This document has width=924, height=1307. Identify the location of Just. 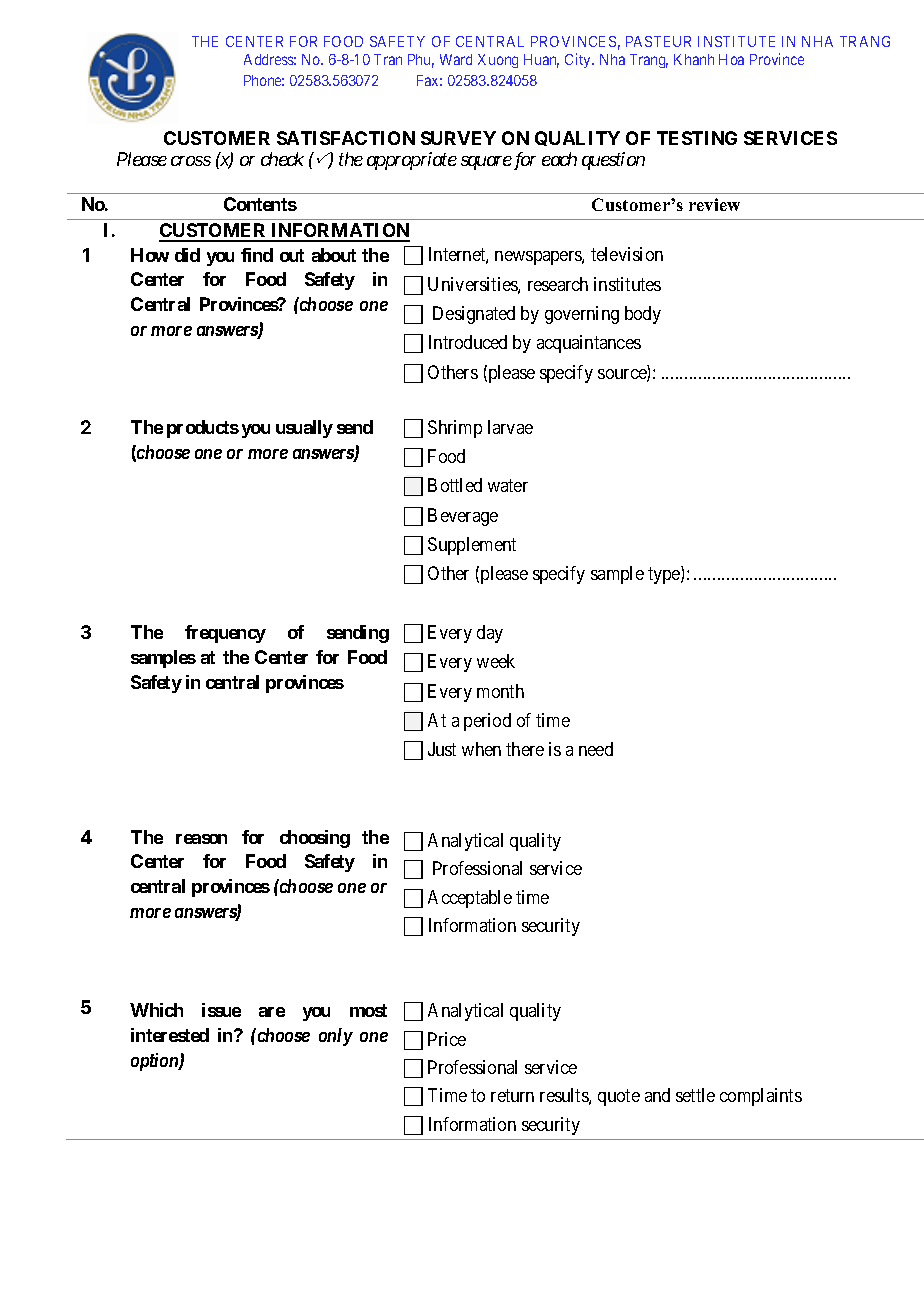
(442, 749).
